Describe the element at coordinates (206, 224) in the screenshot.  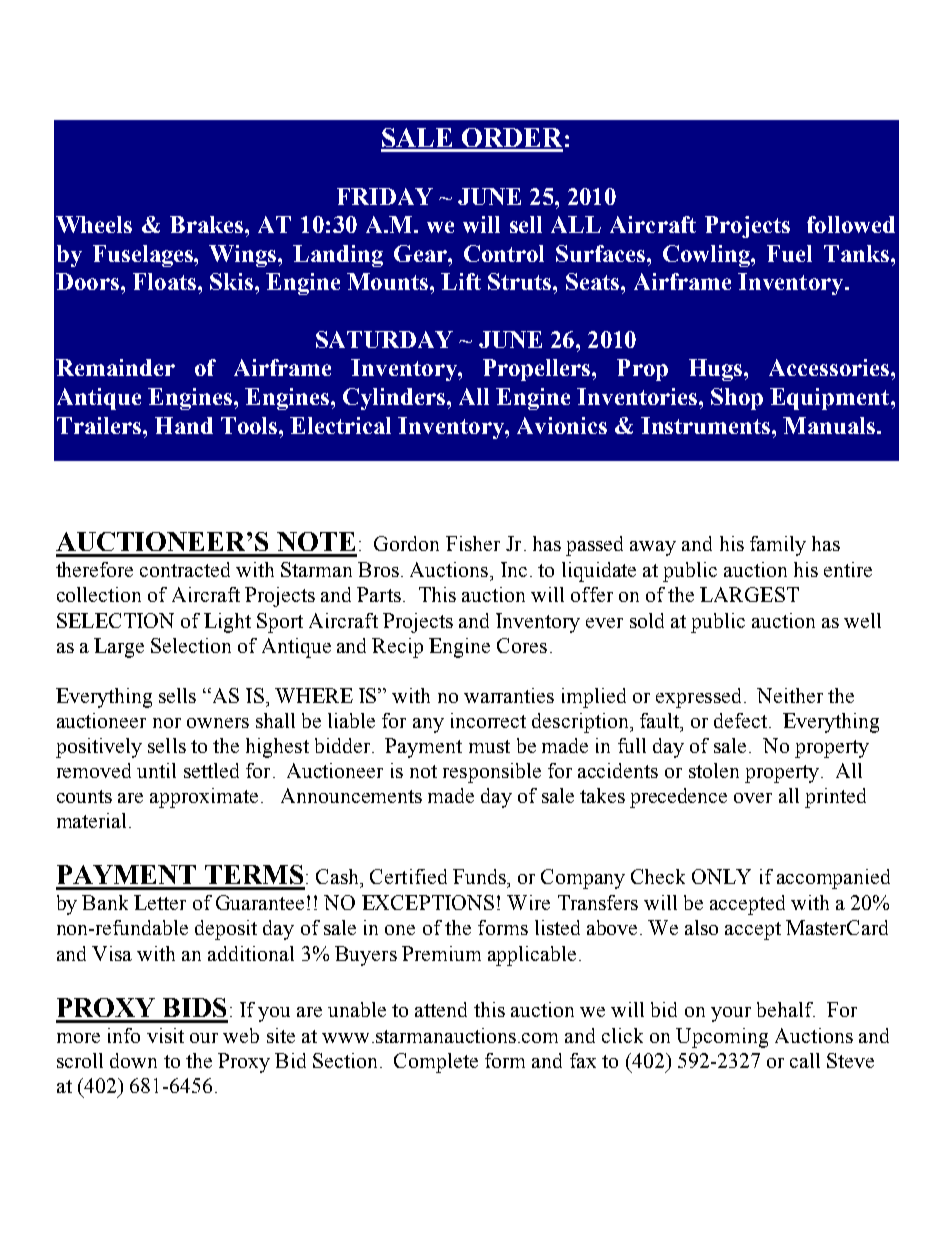
I see `Brakes` at that location.
